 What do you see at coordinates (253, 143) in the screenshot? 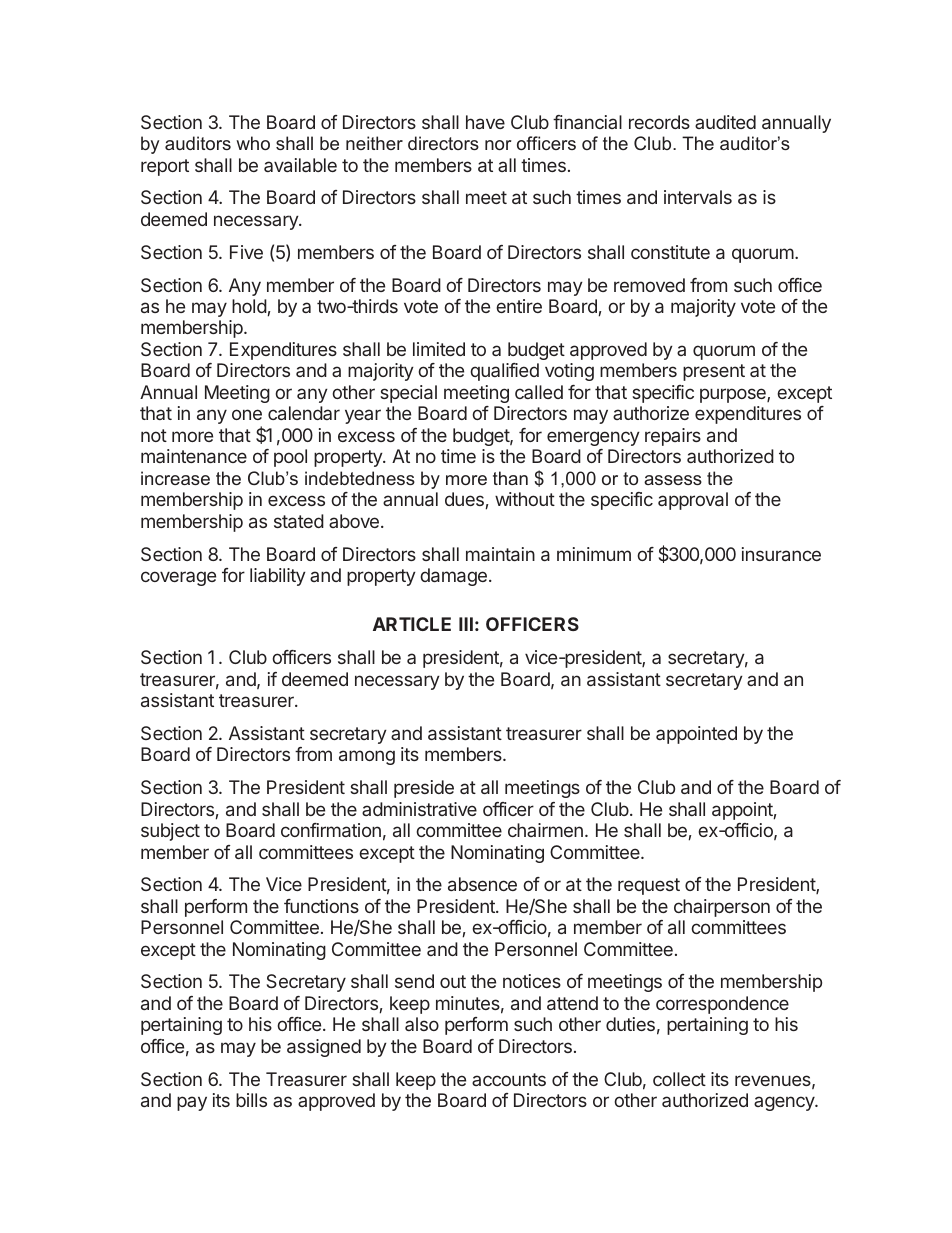
I see `who` at bounding box center [253, 143].
